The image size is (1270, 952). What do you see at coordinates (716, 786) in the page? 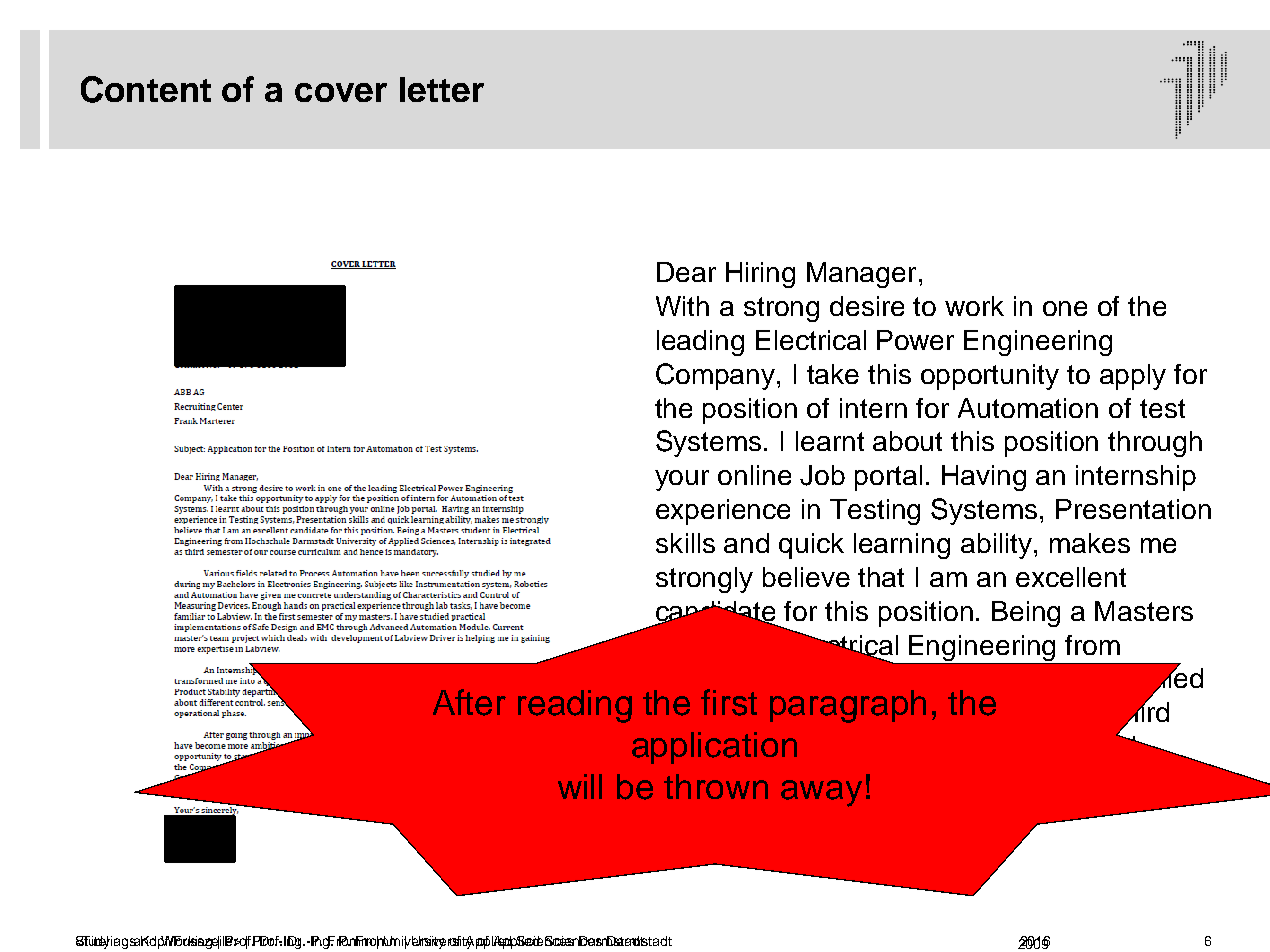
I see `thrown` at bounding box center [716, 786].
